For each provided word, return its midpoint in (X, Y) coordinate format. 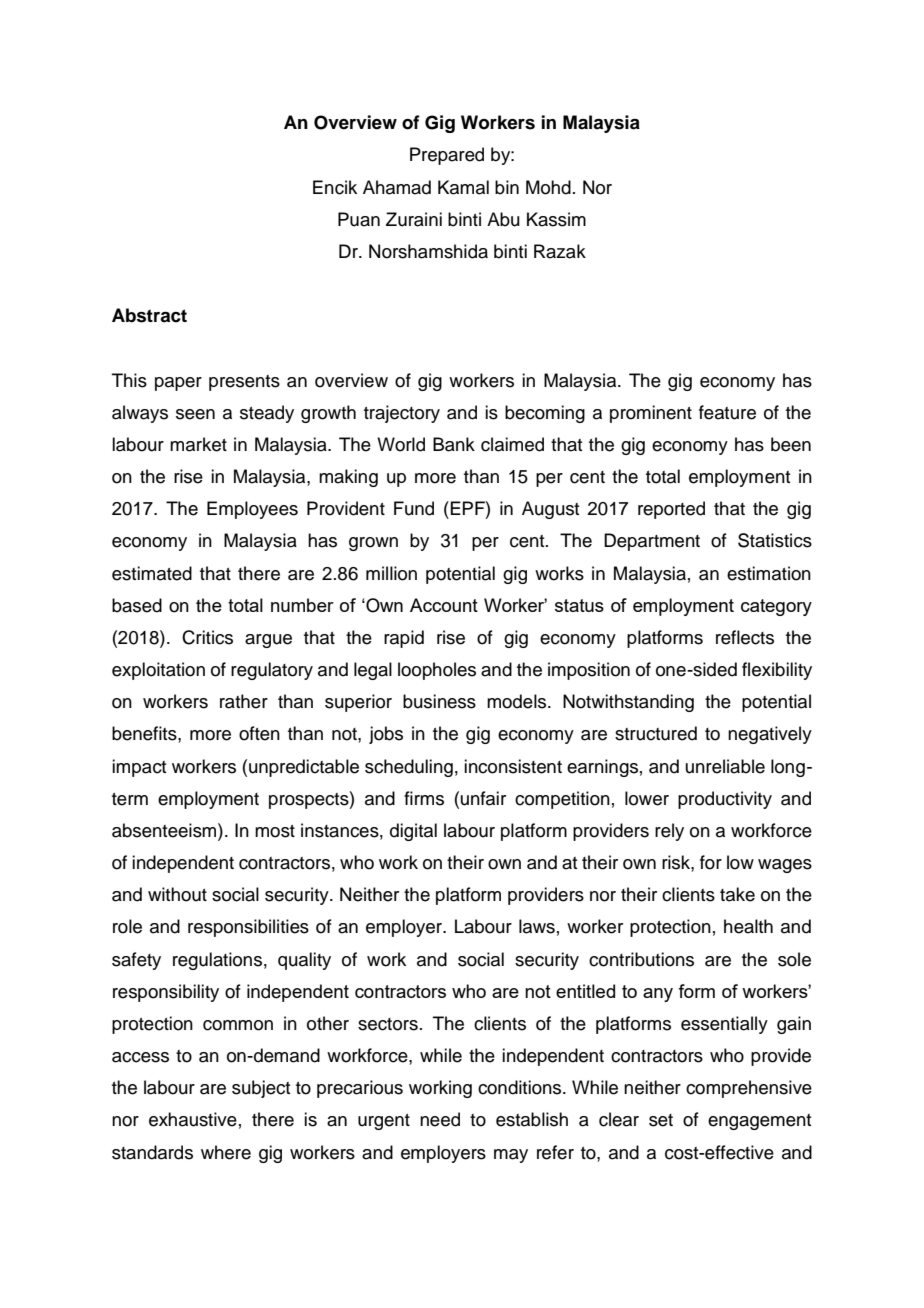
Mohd (548, 187)
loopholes (437, 671)
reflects (745, 637)
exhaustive (193, 1119)
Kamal (463, 187)
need (440, 1119)
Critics (207, 637)
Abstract (149, 315)
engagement (759, 1122)
